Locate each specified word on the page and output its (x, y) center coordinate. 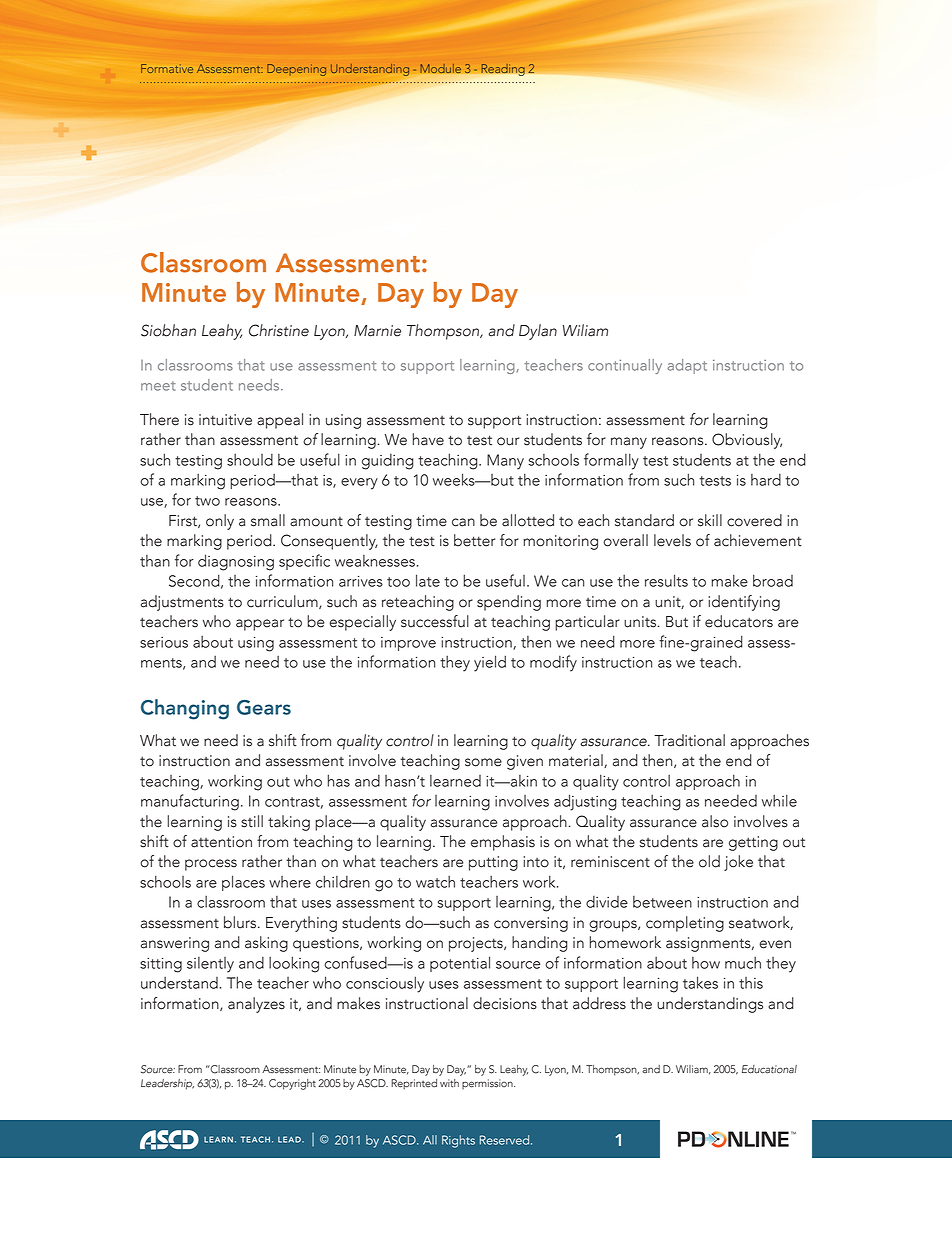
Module (440, 68)
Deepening (296, 70)
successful (435, 621)
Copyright (292, 1084)
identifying (744, 603)
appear (260, 625)
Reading (503, 70)
